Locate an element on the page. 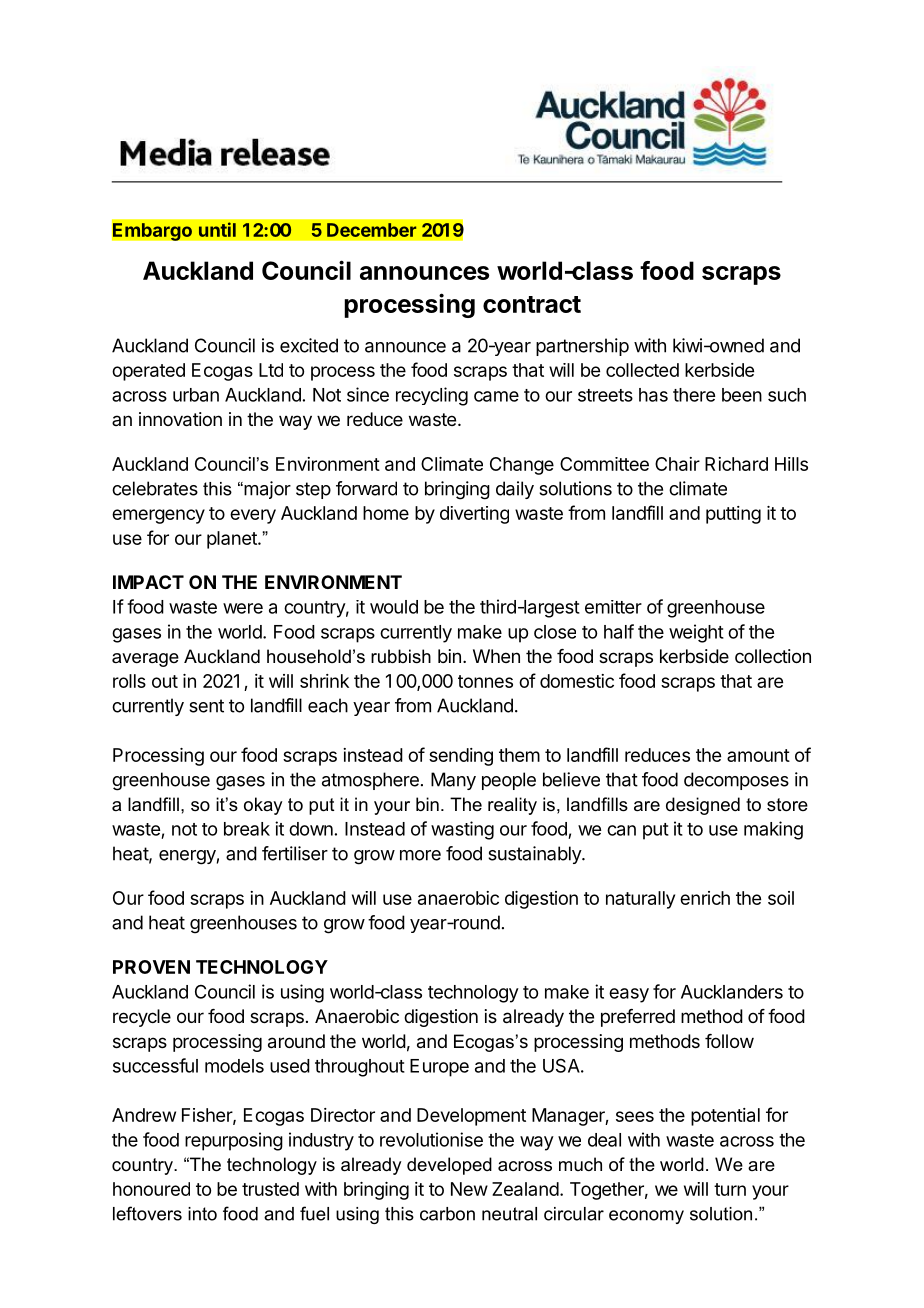  collected is located at coordinates (642, 370).
